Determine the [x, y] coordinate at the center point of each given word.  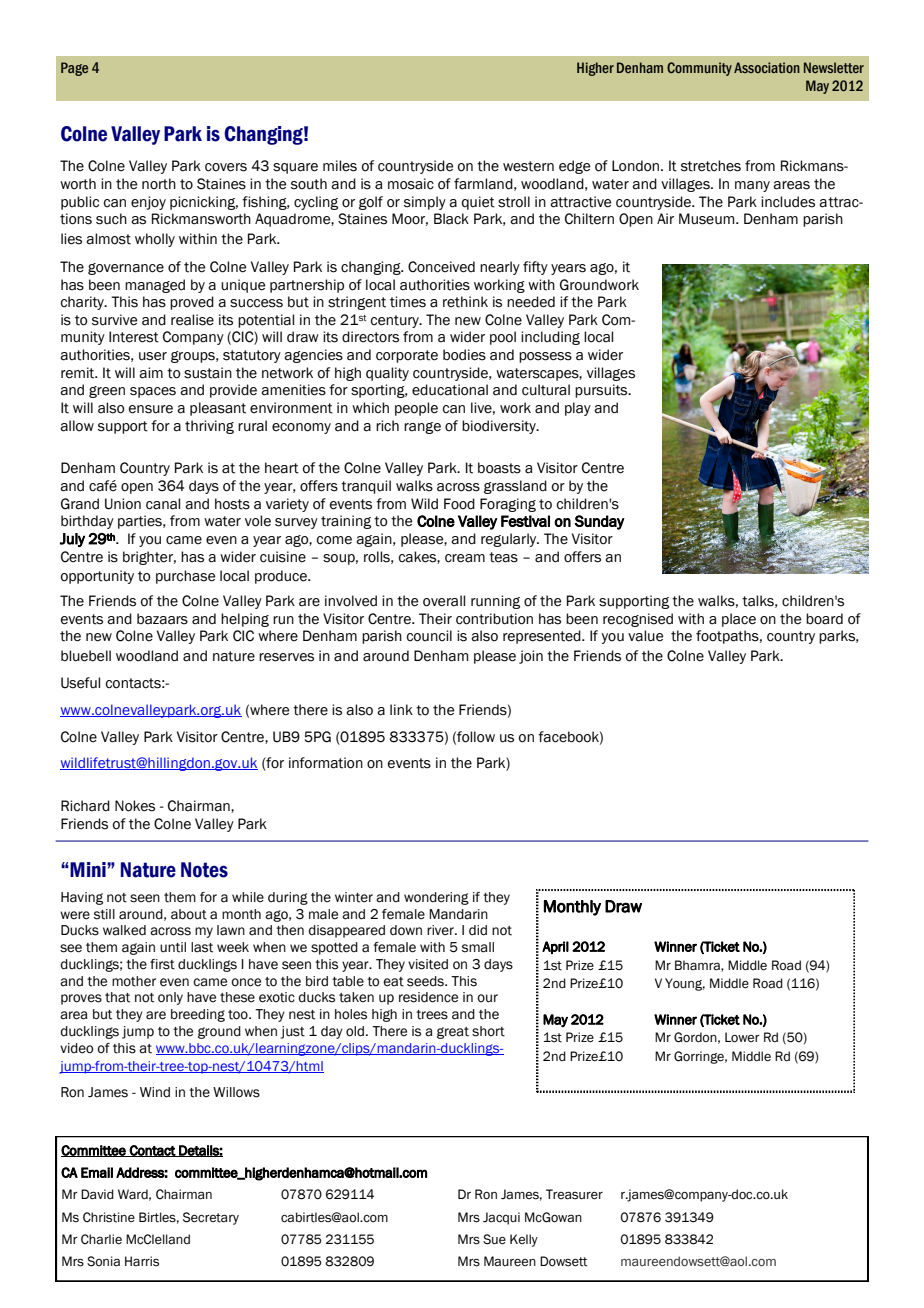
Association [767, 67]
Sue [494, 1239]
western [528, 166]
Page [74, 69]
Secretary [211, 1218]
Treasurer [574, 1194]
